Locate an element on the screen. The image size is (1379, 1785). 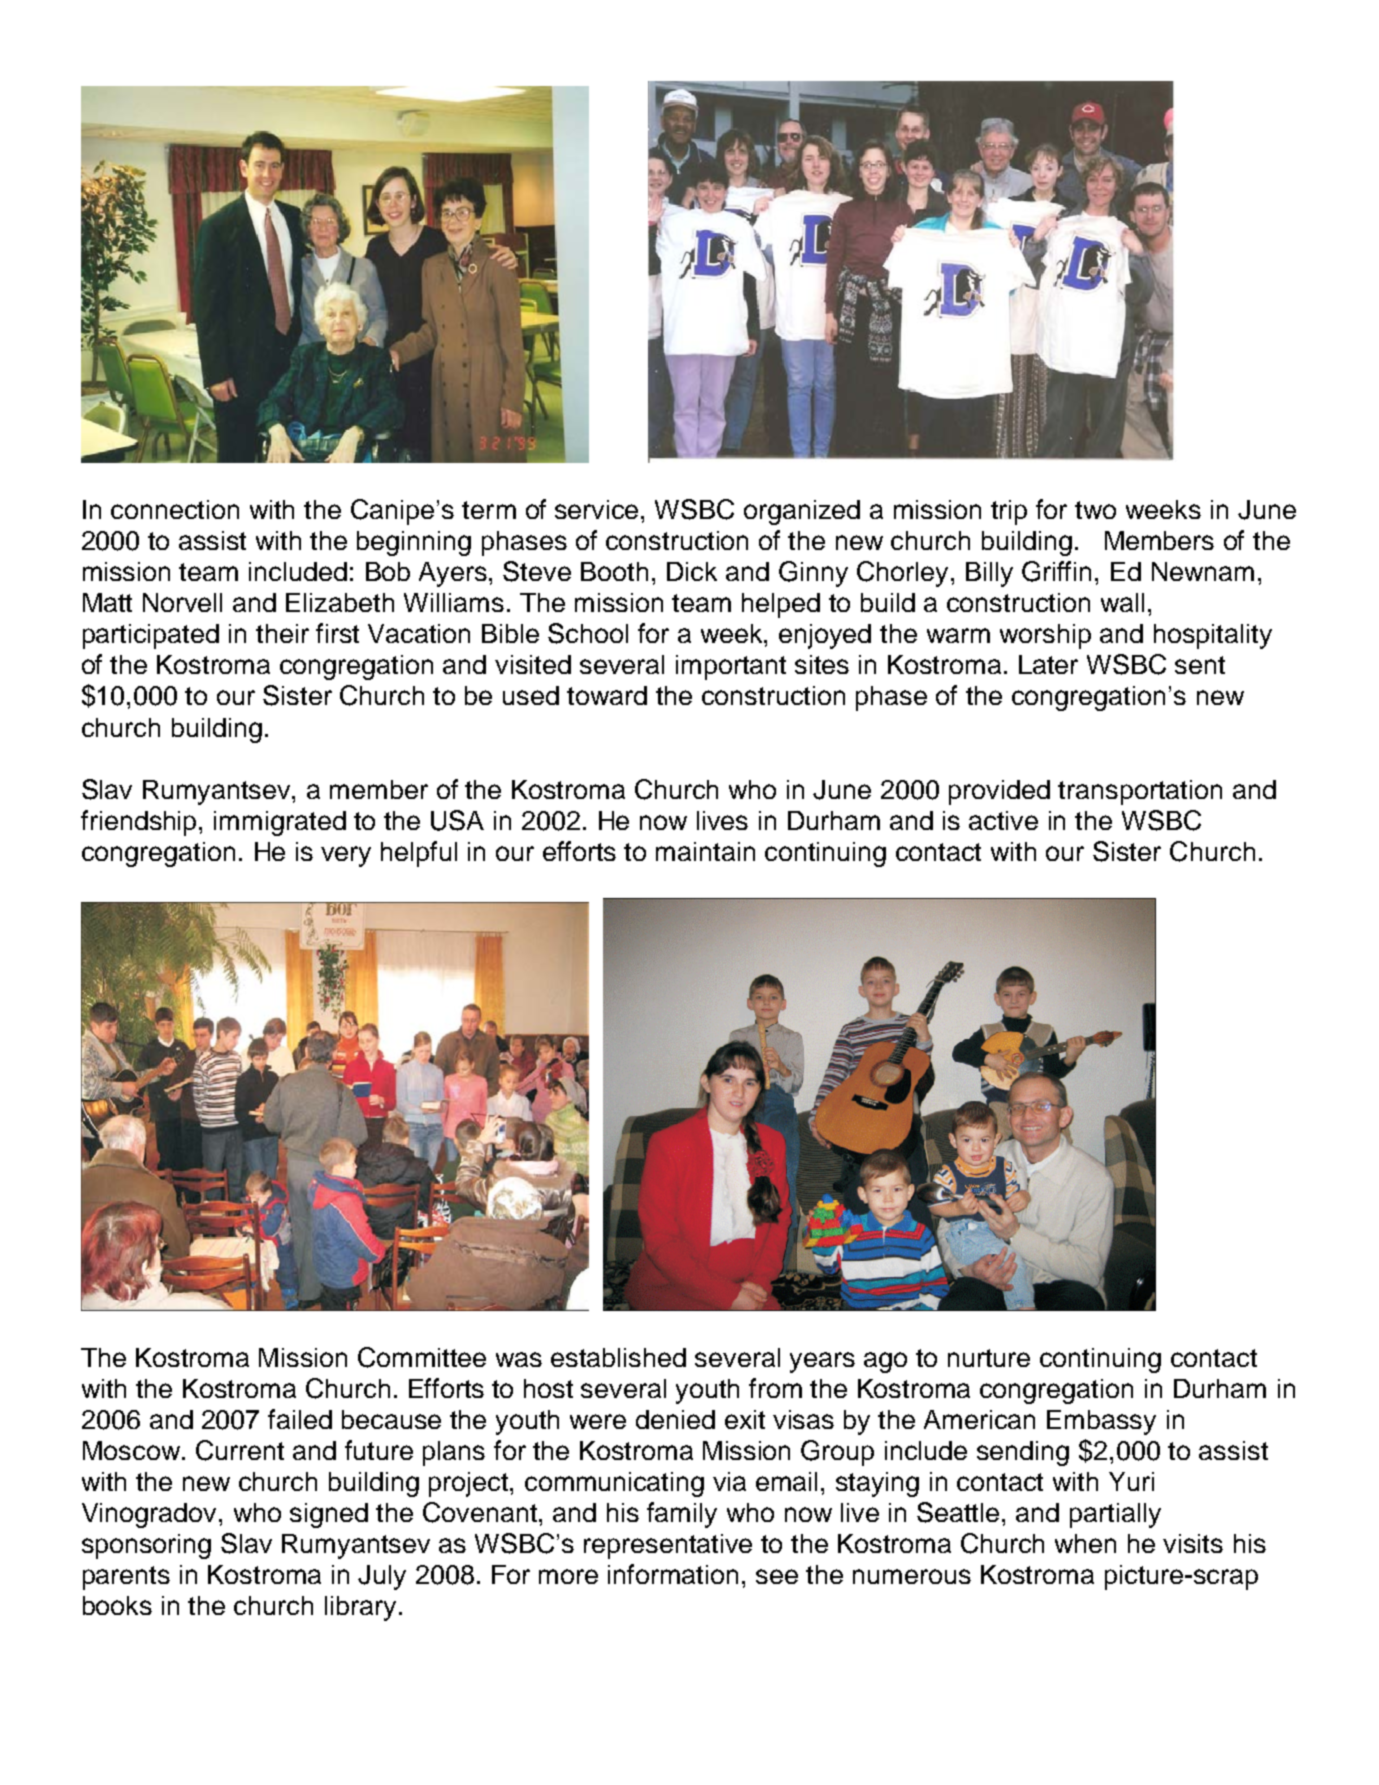
sponsoring is located at coordinates (146, 1546).
